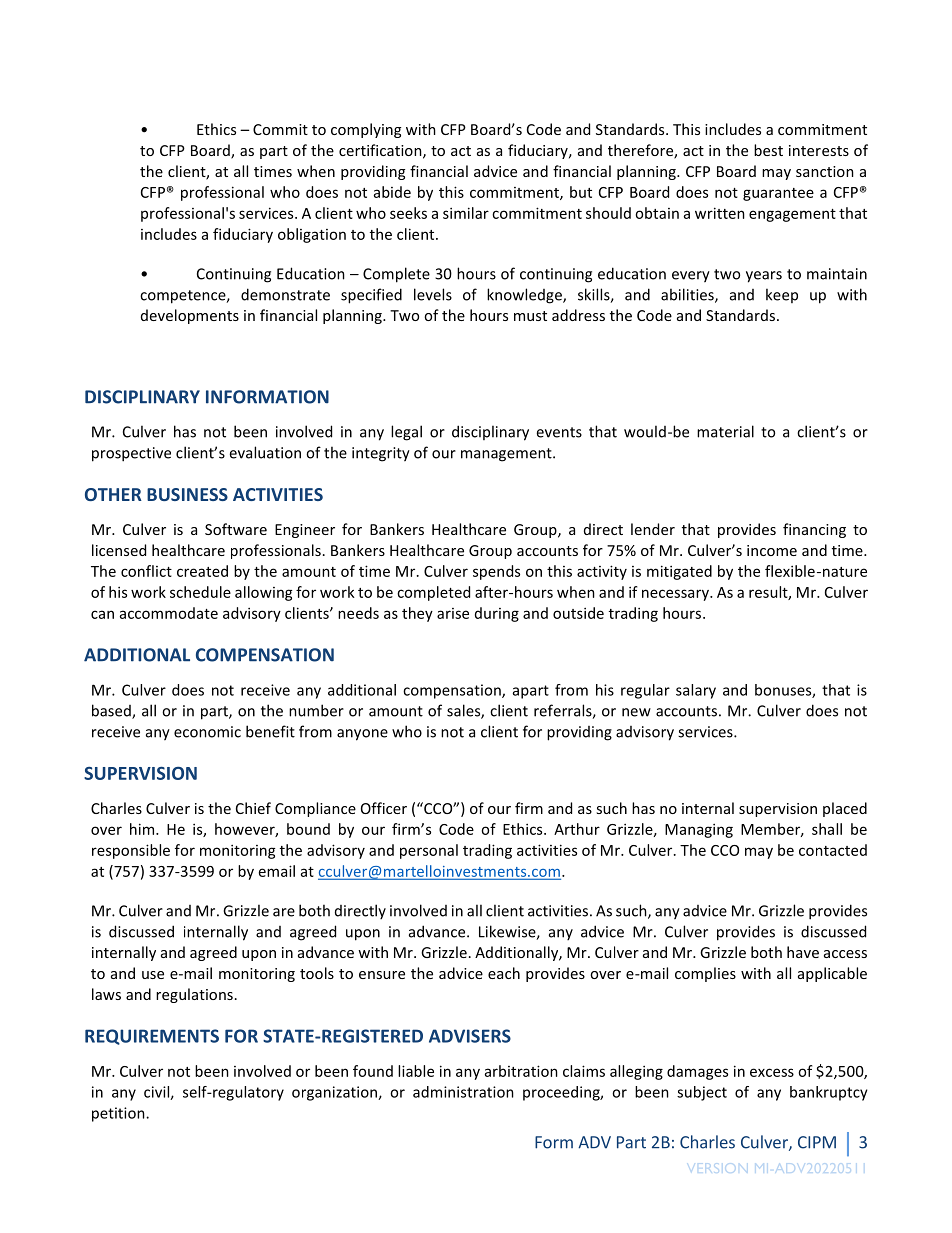  What do you see at coordinates (312, 235) in the screenshot?
I see `obligation` at bounding box center [312, 235].
